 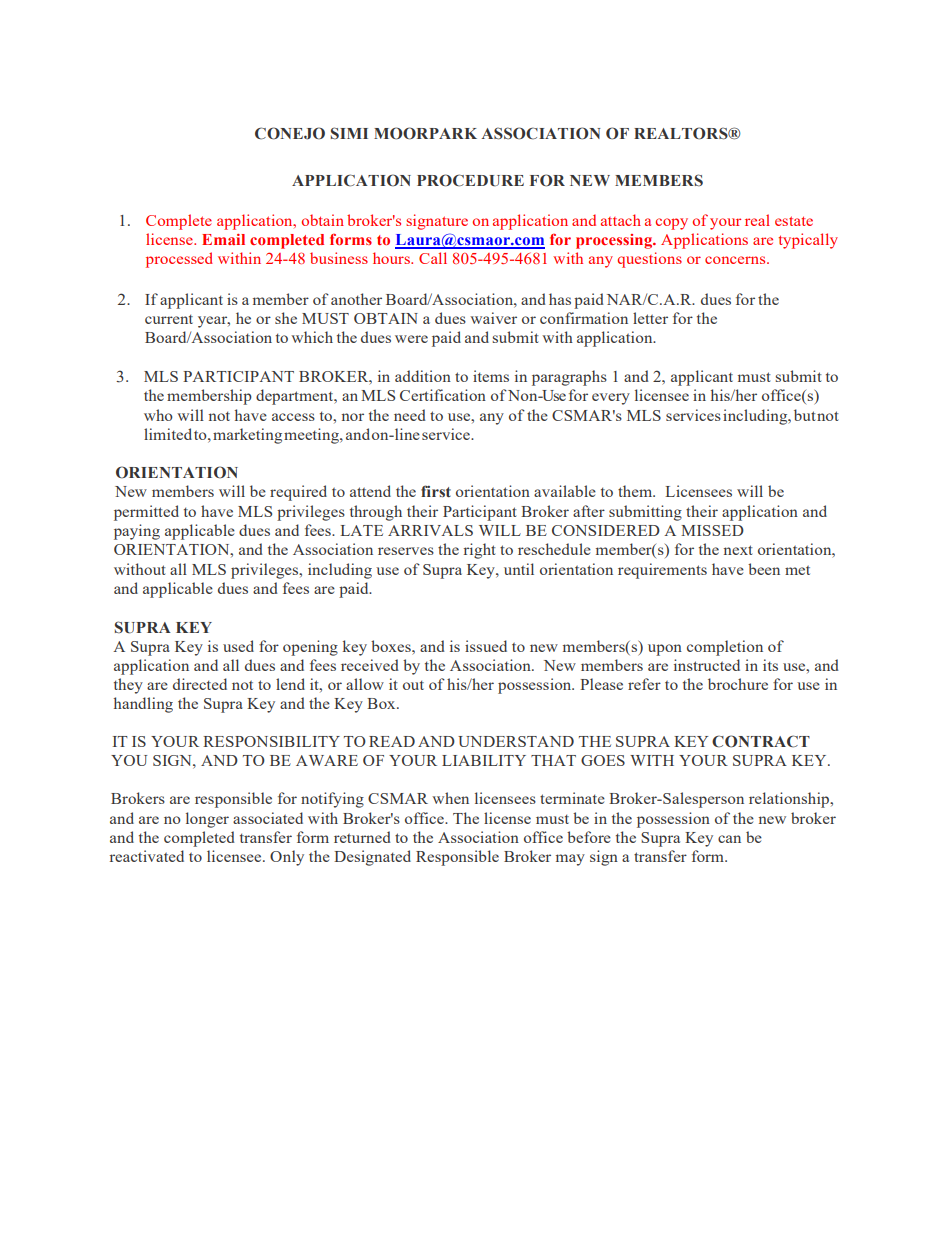 I want to click on PROCEDURE, so click(x=470, y=180).
